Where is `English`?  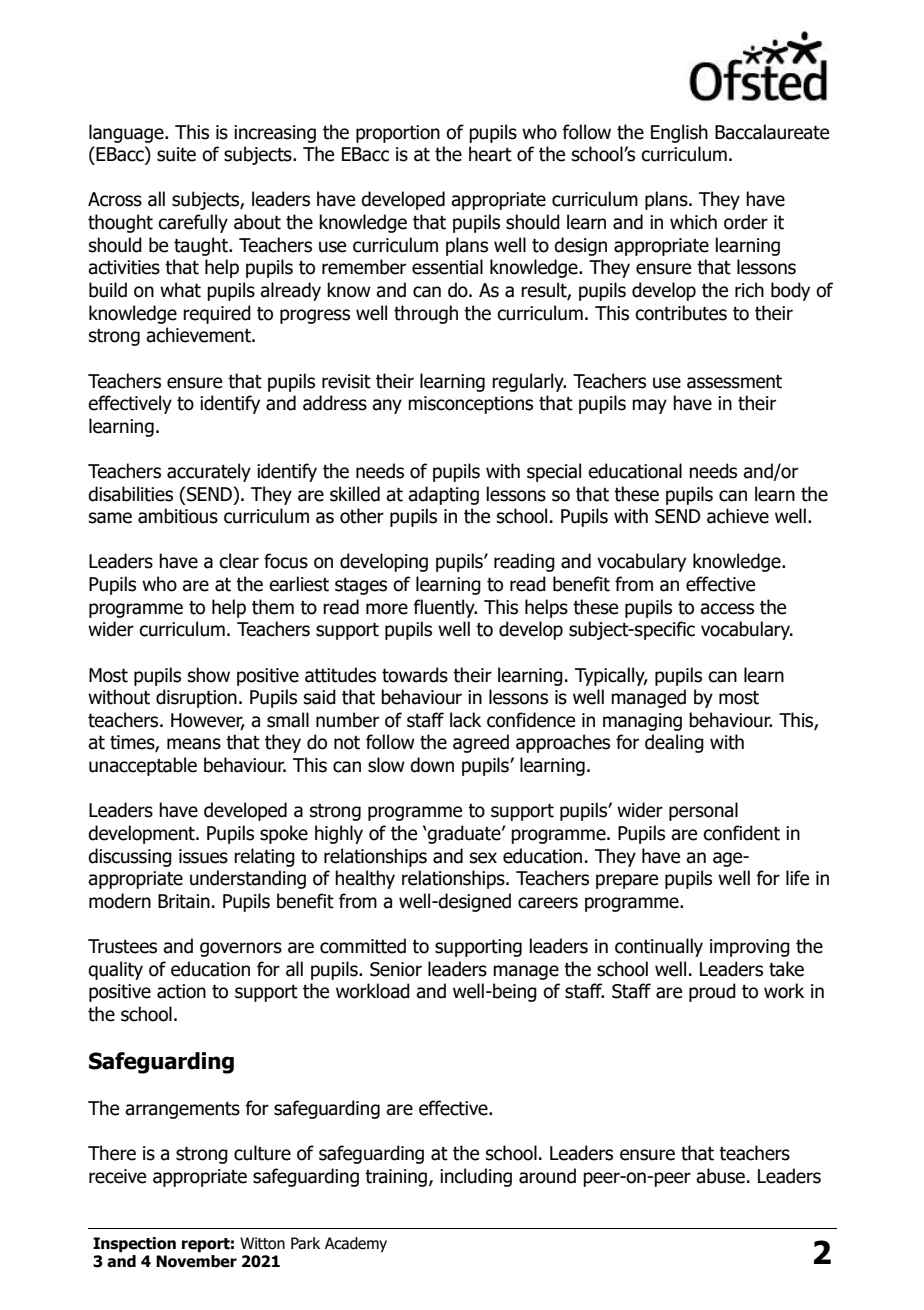 English is located at coordinates (679, 133).
